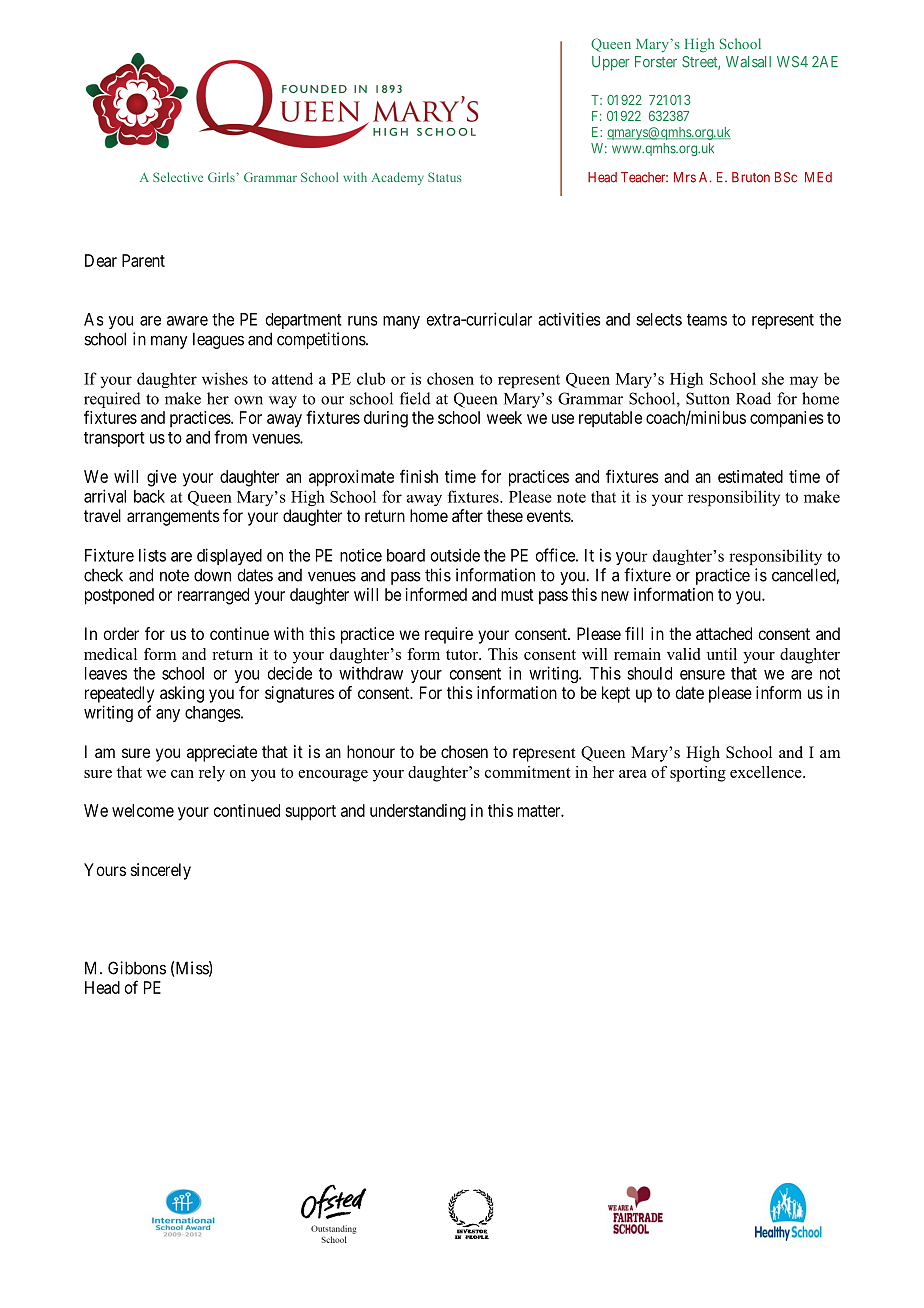 This screenshot has height=1308, width=924. What do you see at coordinates (137, 968) in the screenshot?
I see `Gibbons` at bounding box center [137, 968].
